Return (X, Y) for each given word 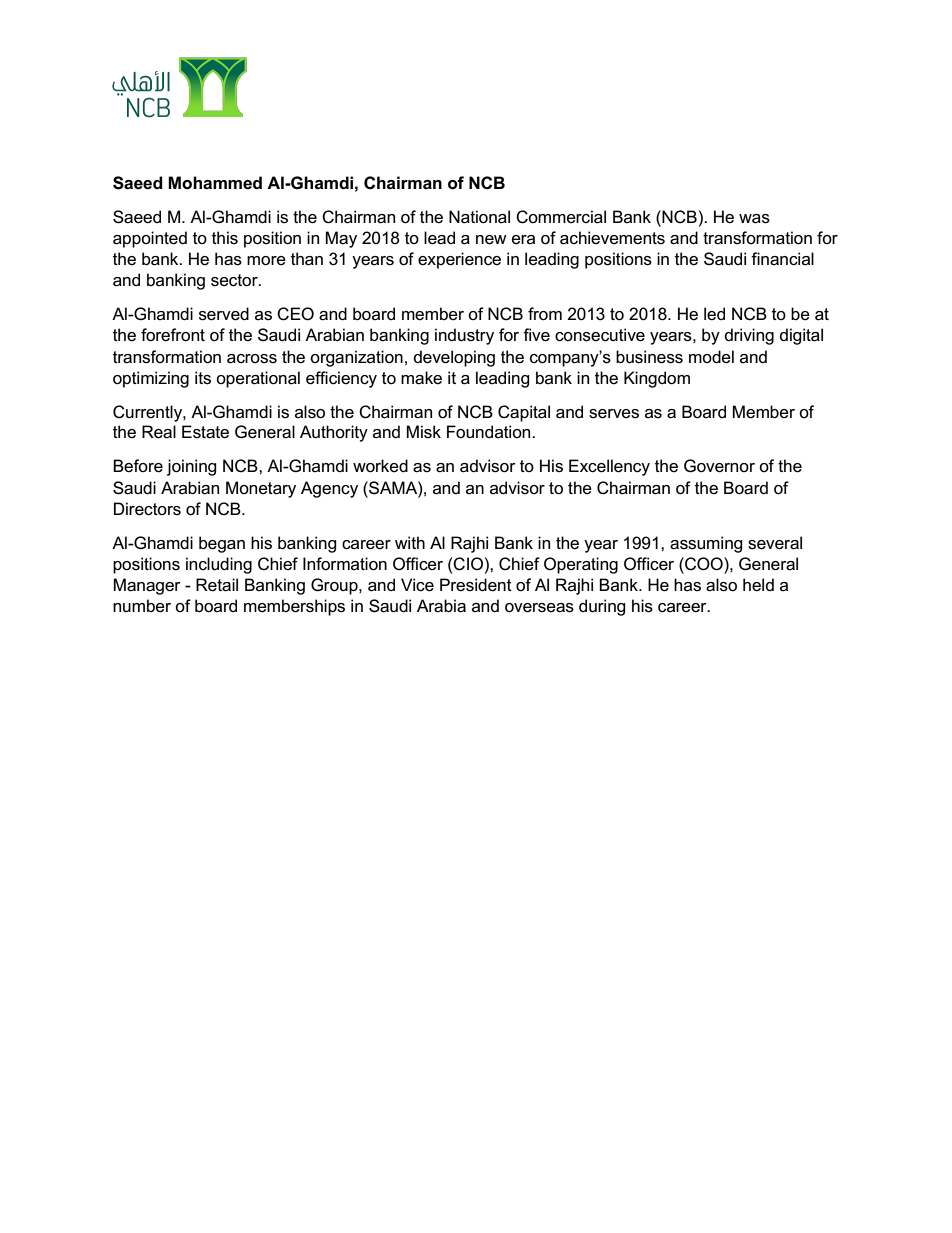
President (476, 585)
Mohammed (215, 183)
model (711, 357)
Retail (217, 585)
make (421, 378)
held (758, 584)
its (203, 378)
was (754, 219)
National (479, 217)
